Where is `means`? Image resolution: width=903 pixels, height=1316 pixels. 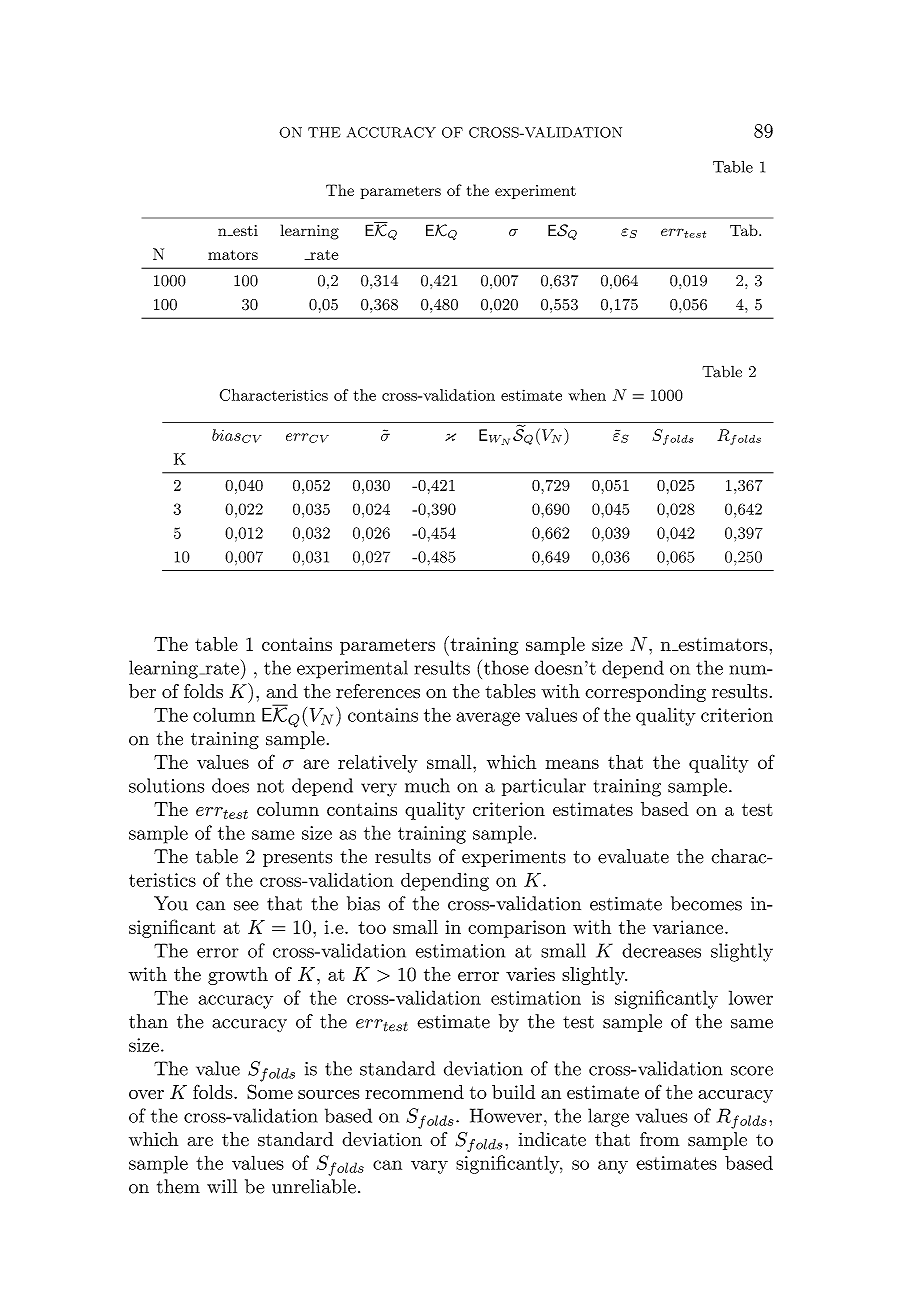
means is located at coordinates (572, 764).
